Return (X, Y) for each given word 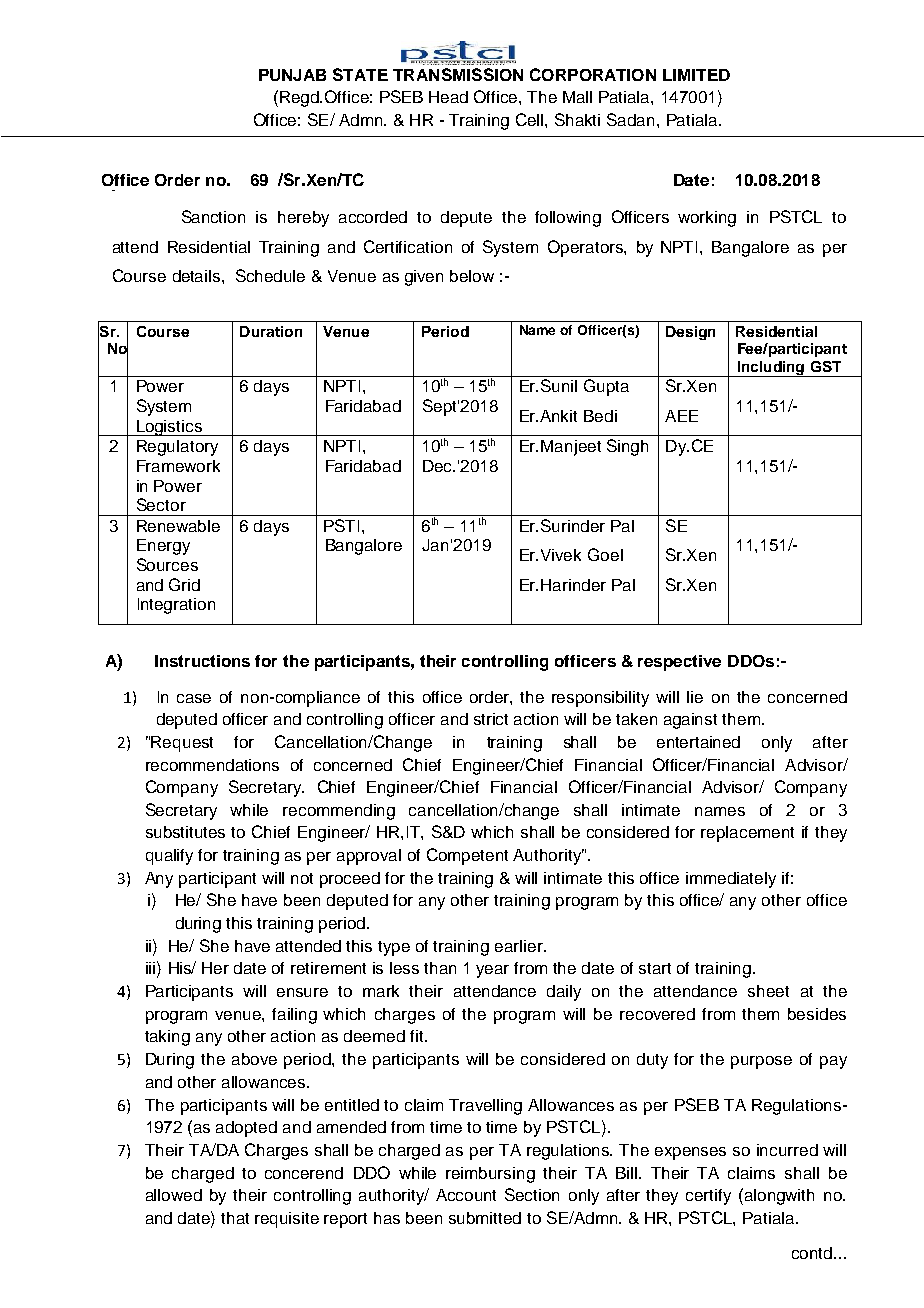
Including (771, 369)
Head (448, 97)
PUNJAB (292, 75)
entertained (698, 742)
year (492, 971)
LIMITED (696, 75)
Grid (184, 584)
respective (679, 663)
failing (294, 1016)
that (235, 1218)
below (472, 276)
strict (491, 719)
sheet (768, 991)
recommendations (212, 765)
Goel (605, 554)
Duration (271, 331)
